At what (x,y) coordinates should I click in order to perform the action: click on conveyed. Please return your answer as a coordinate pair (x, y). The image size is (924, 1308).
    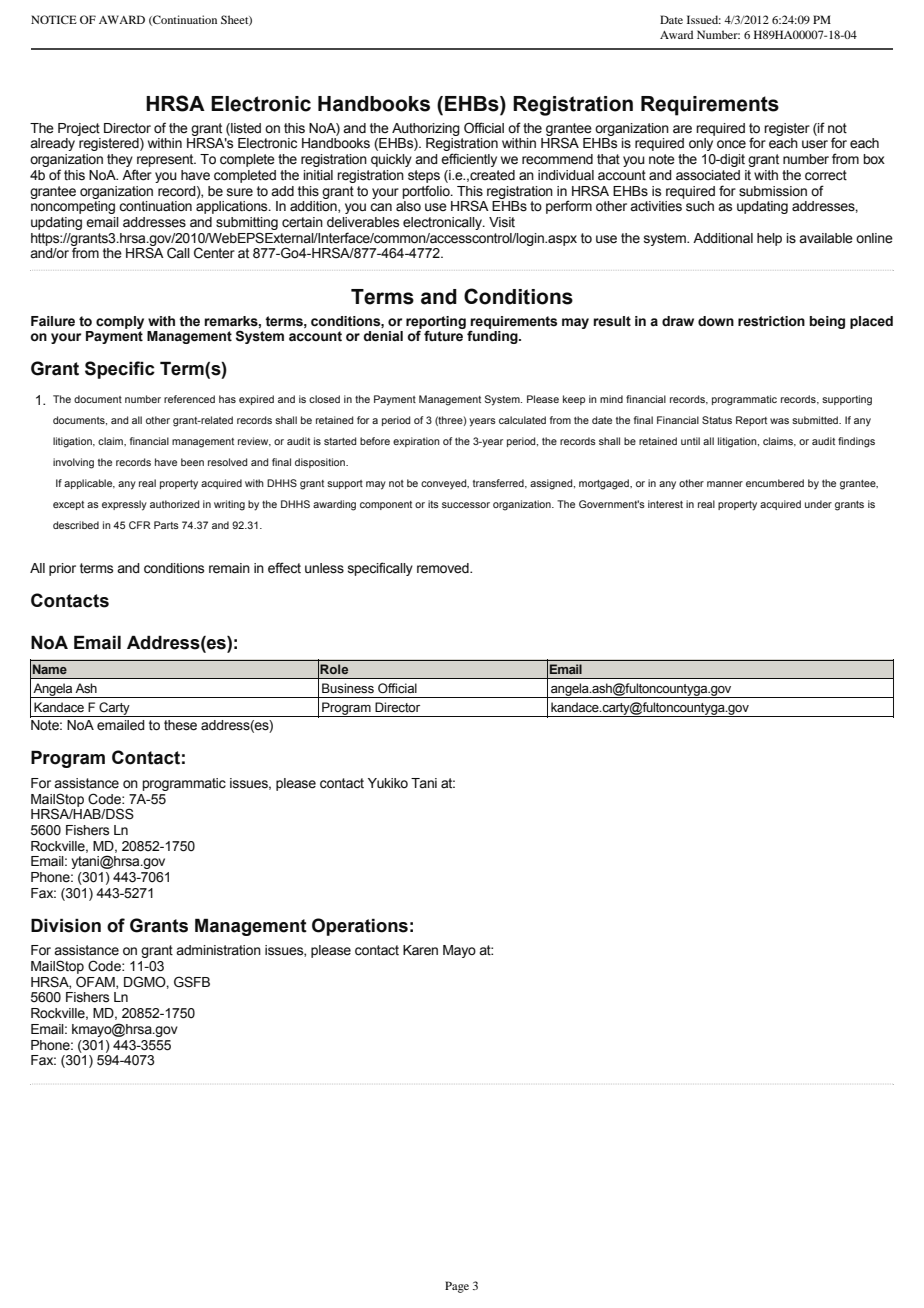
    Looking at the image, I should click on (445, 484).
